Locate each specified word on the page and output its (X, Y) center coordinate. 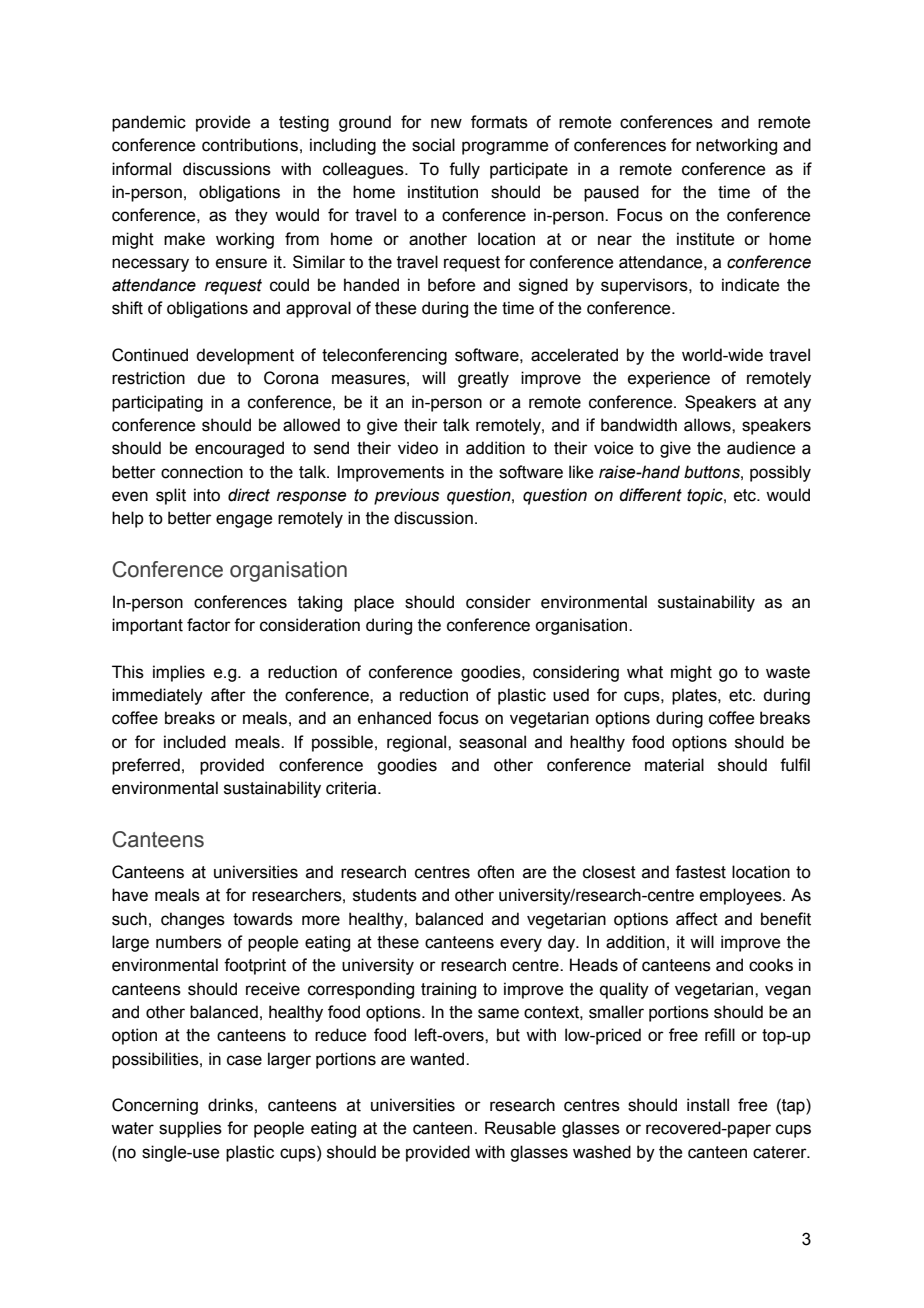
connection (202, 472)
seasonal (492, 742)
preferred (146, 766)
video (418, 448)
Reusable (520, 1128)
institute (705, 239)
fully (464, 170)
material (674, 765)
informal (141, 169)
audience (761, 448)
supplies (190, 1129)
